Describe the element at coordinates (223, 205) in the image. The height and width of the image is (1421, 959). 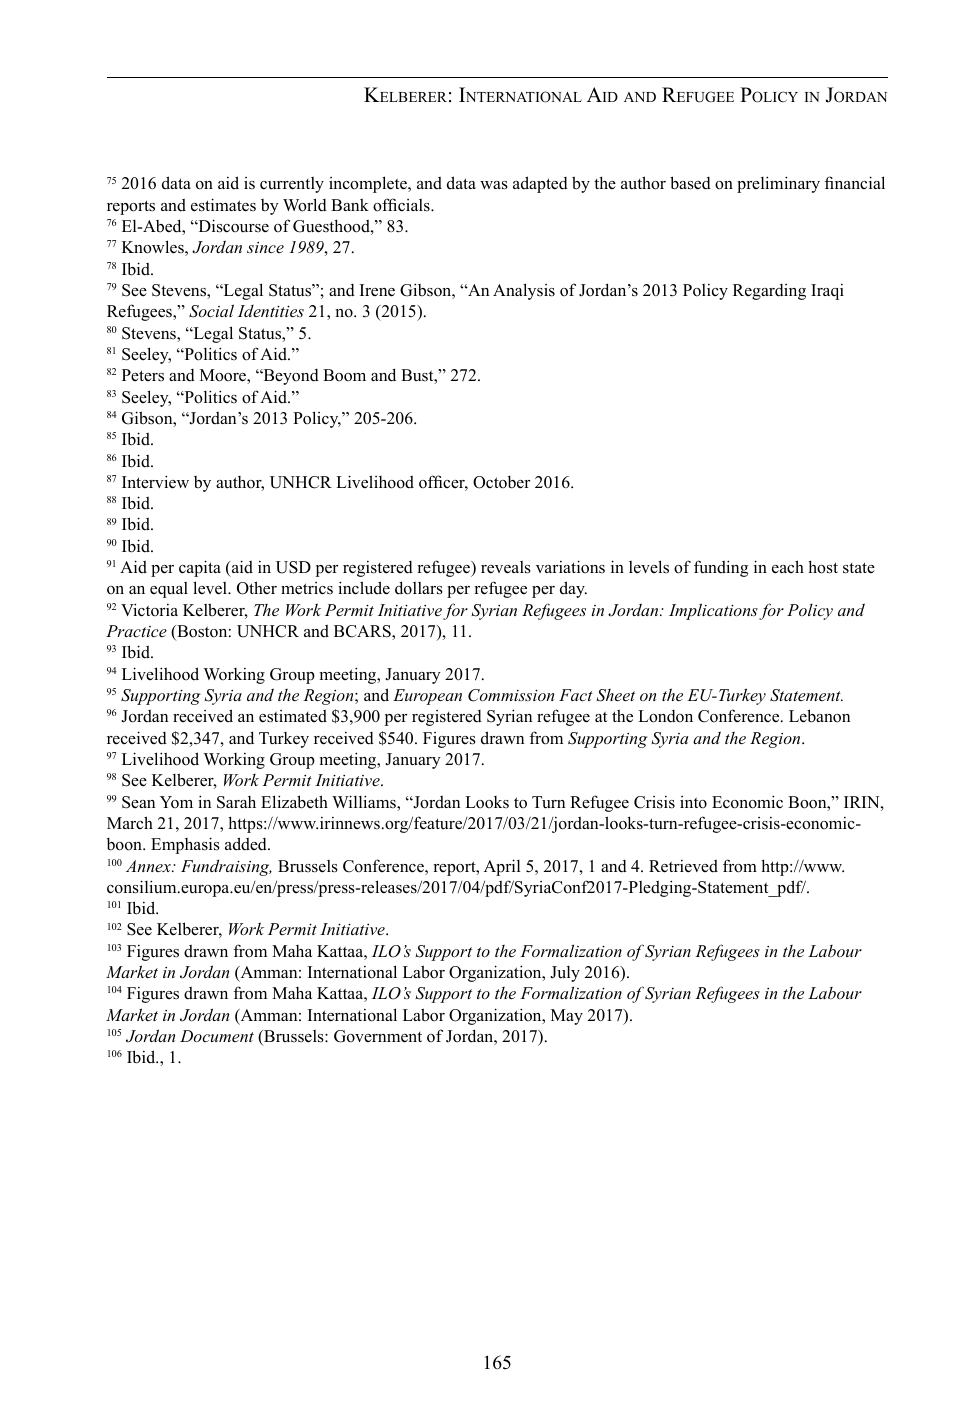
I see `estimates` at that location.
